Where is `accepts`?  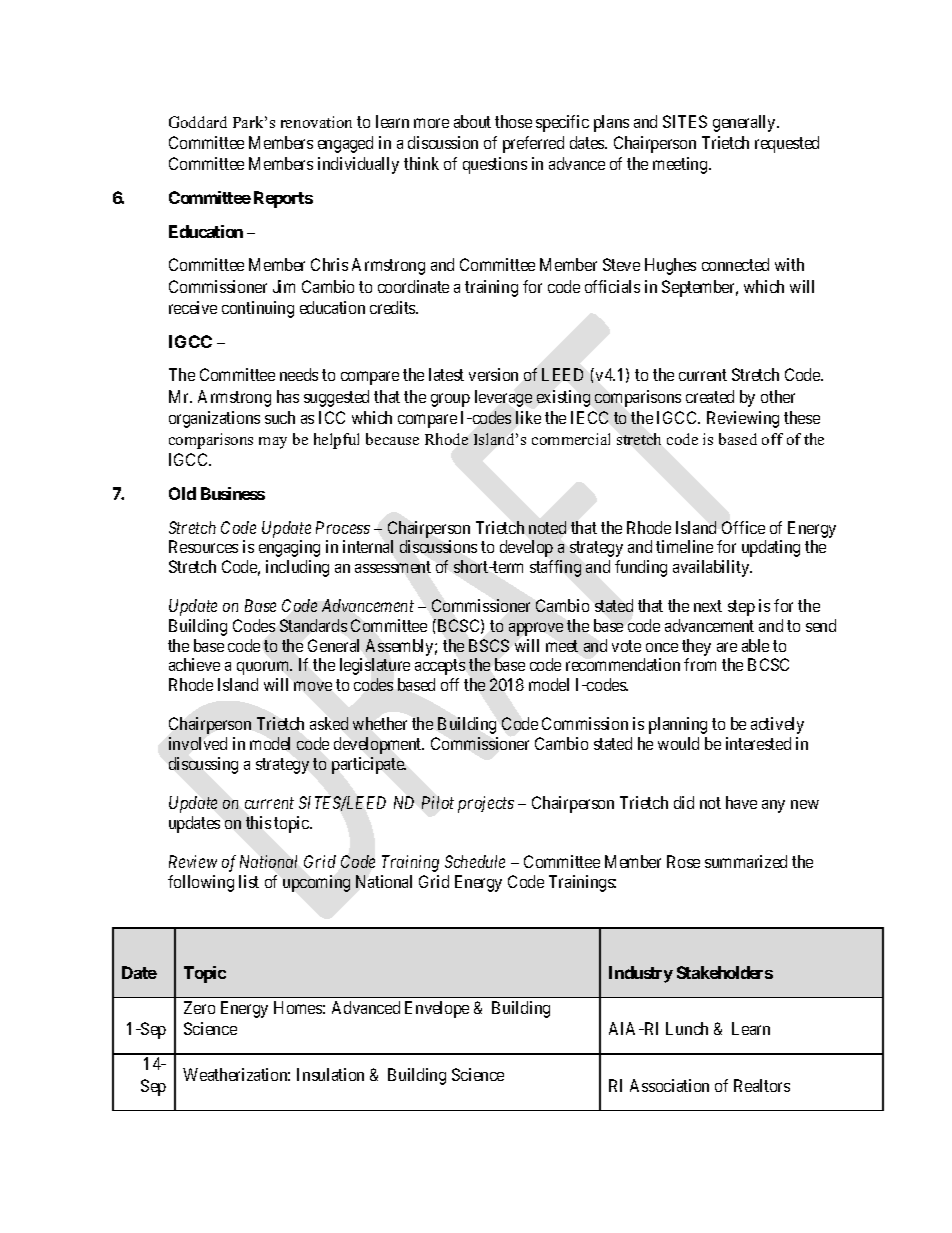
accepts is located at coordinates (440, 667).
